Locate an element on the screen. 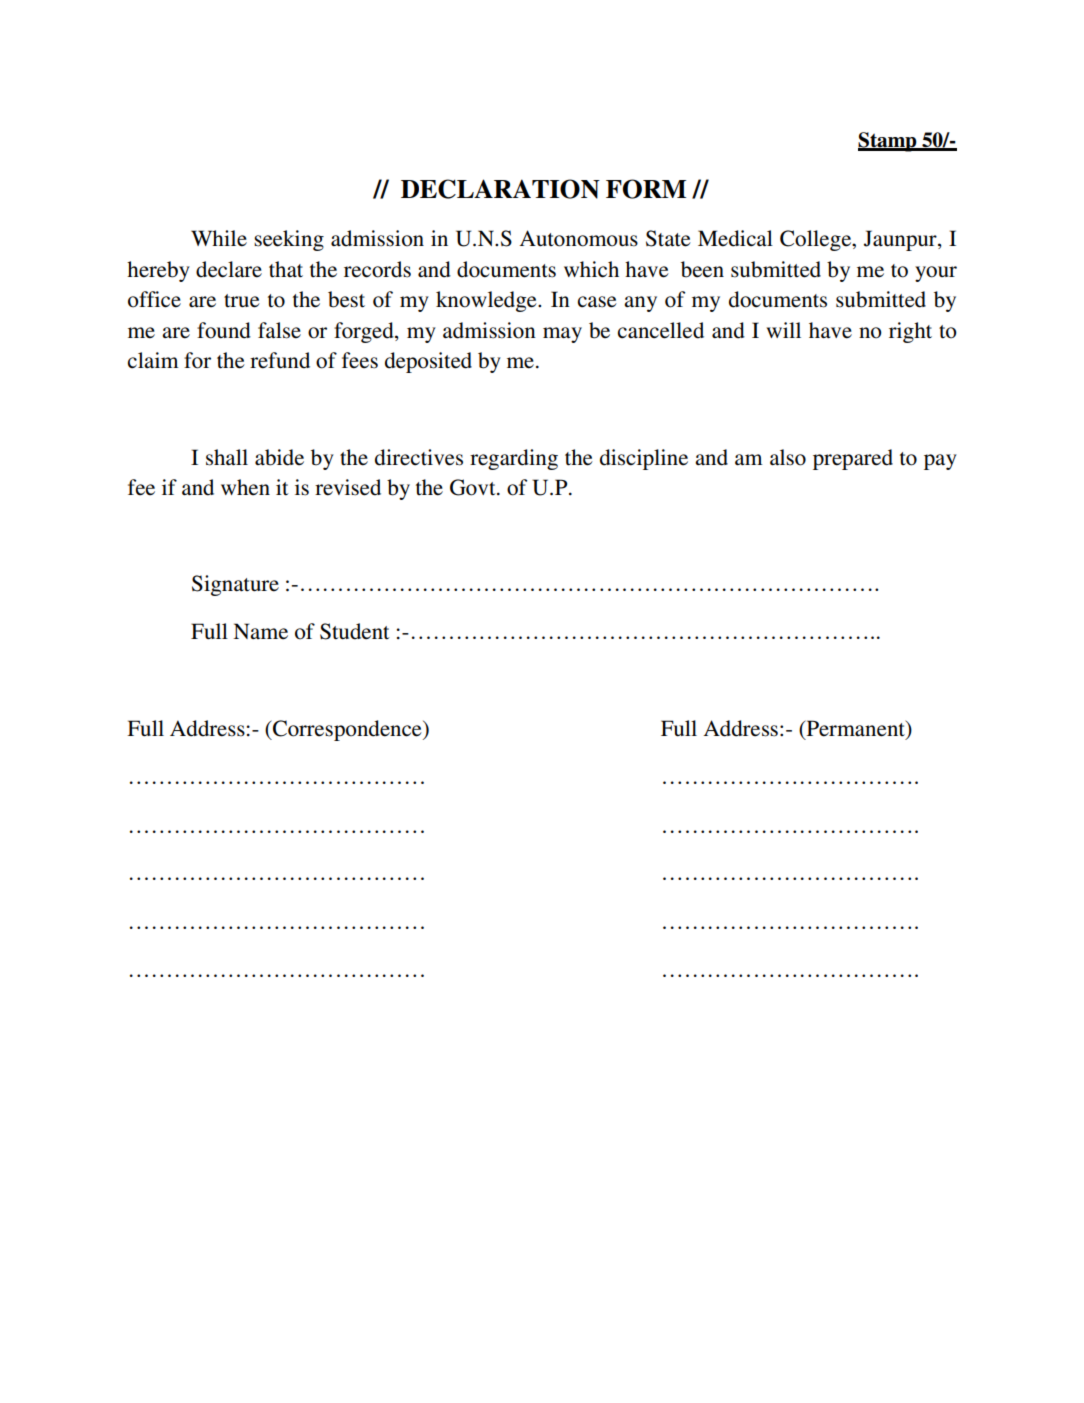 The width and height of the screenshot is (1084, 1403). Student is located at coordinates (354, 631).
